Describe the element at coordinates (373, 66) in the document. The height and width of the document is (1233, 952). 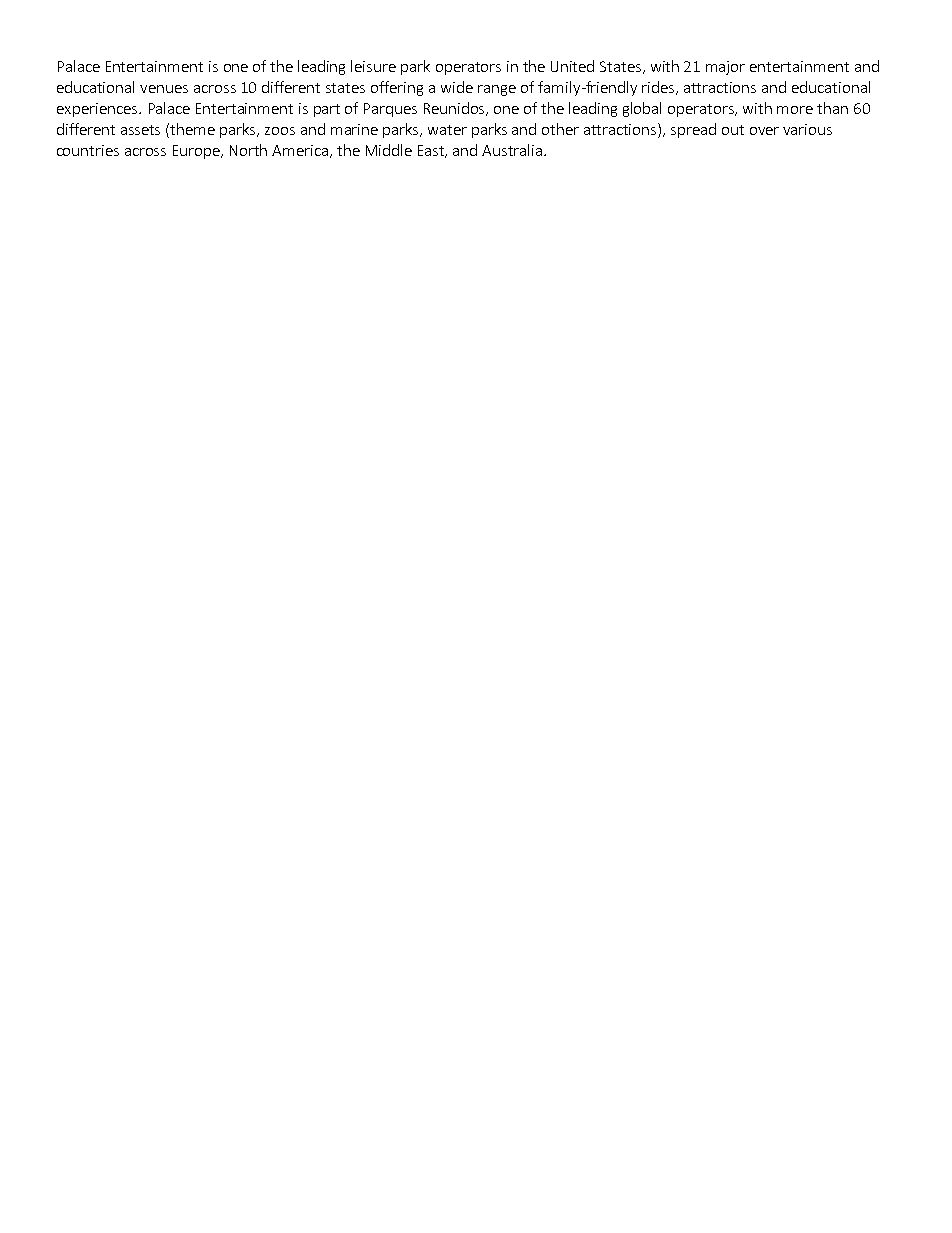
I see `leisure` at that location.
